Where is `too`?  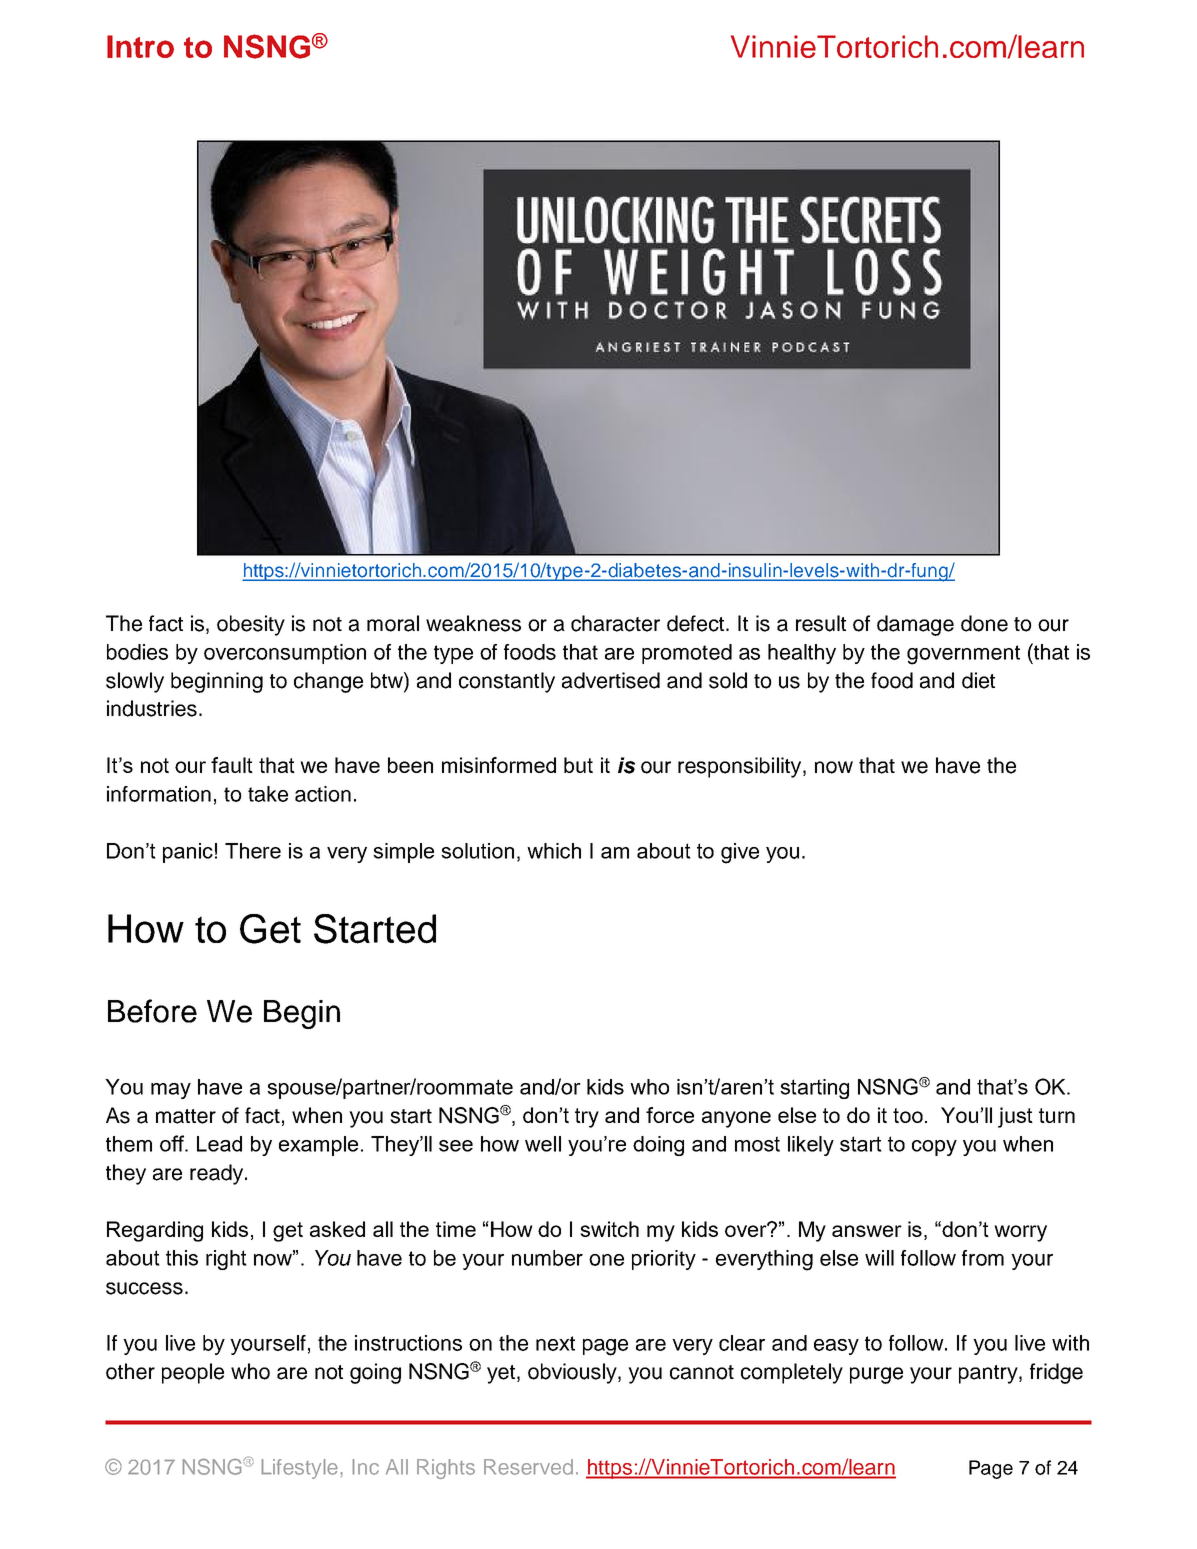
too is located at coordinates (908, 1115).
